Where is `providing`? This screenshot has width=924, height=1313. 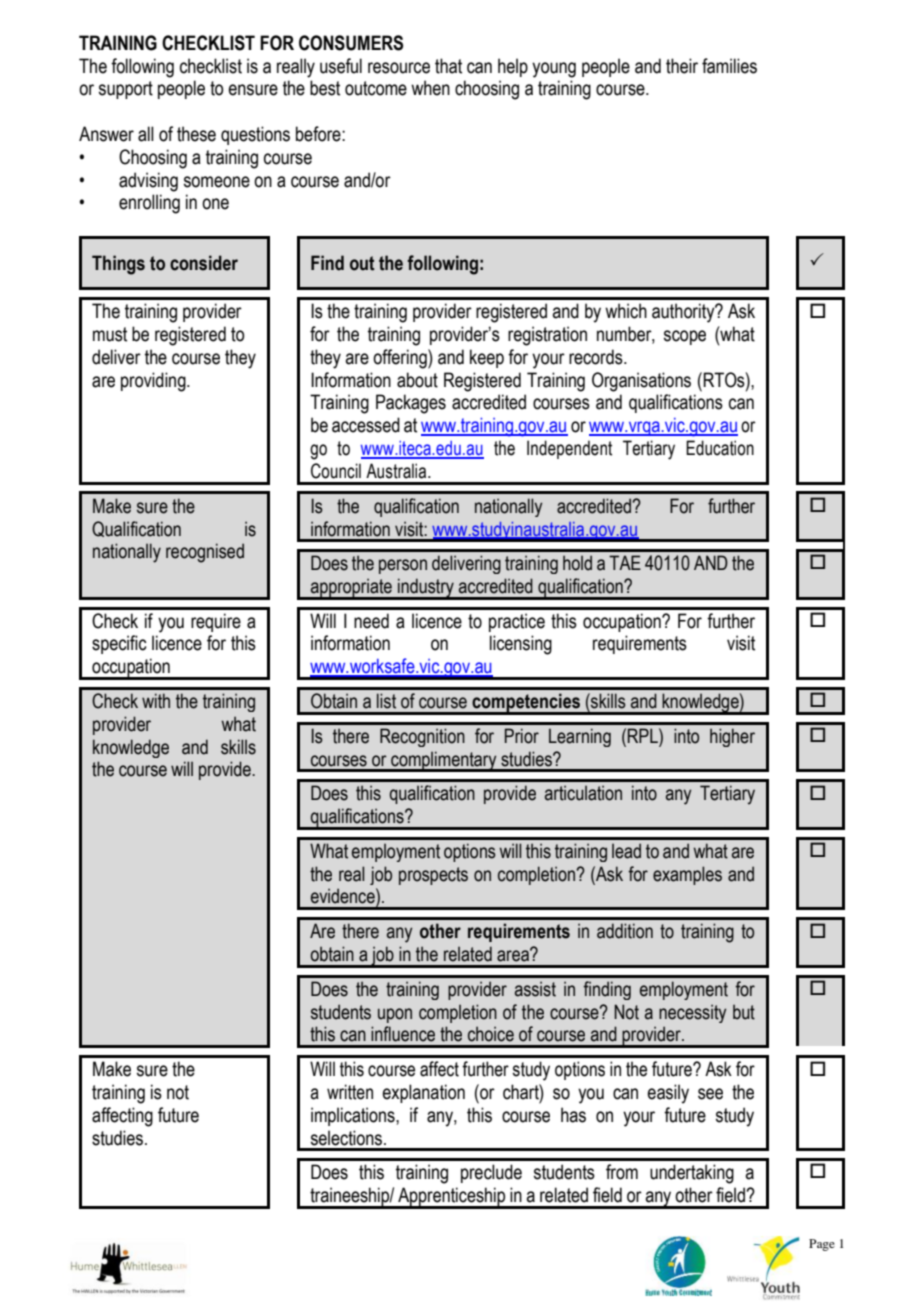
providing is located at coordinates (154, 382).
